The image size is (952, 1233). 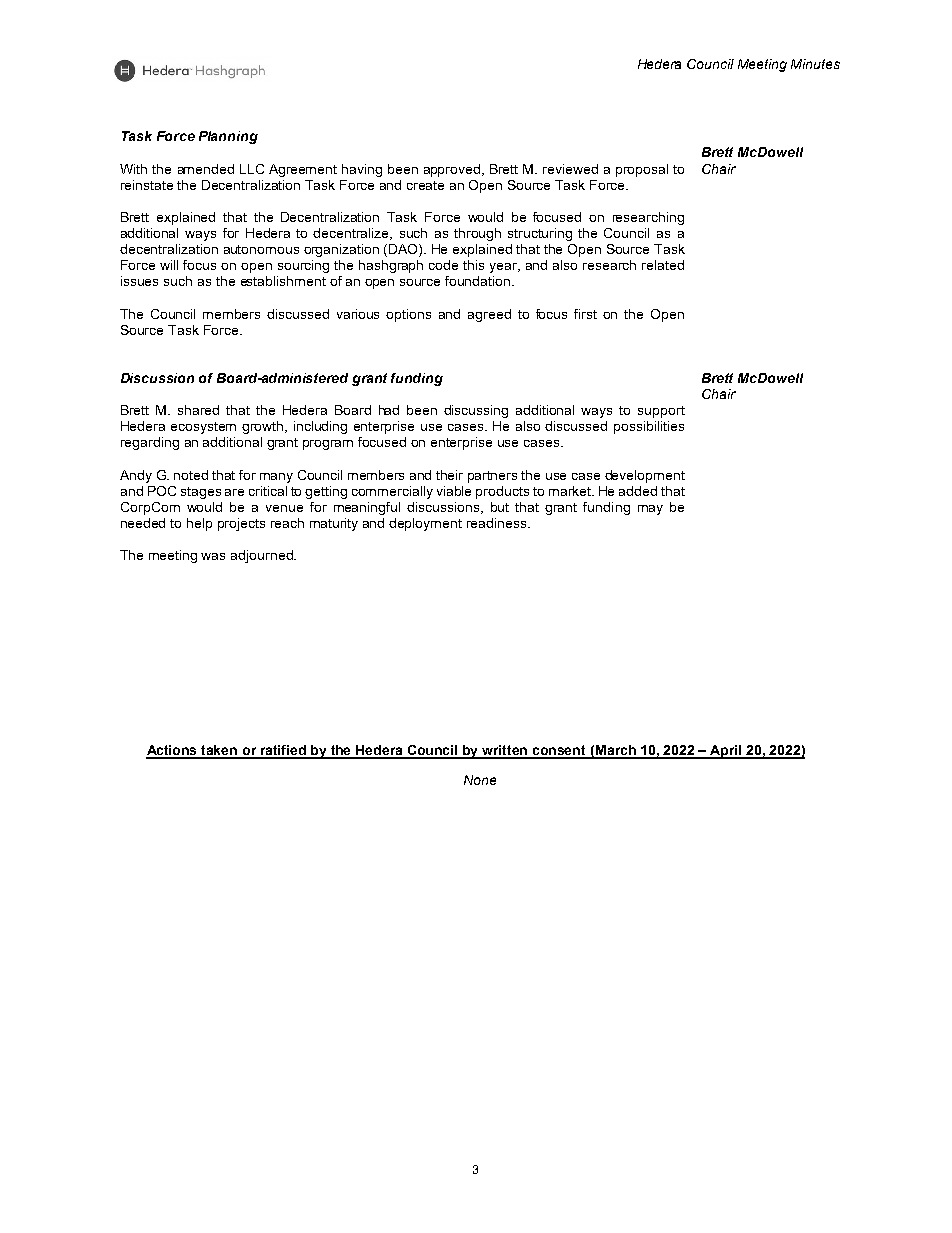 What do you see at coordinates (663, 265) in the document?
I see `related` at bounding box center [663, 265].
